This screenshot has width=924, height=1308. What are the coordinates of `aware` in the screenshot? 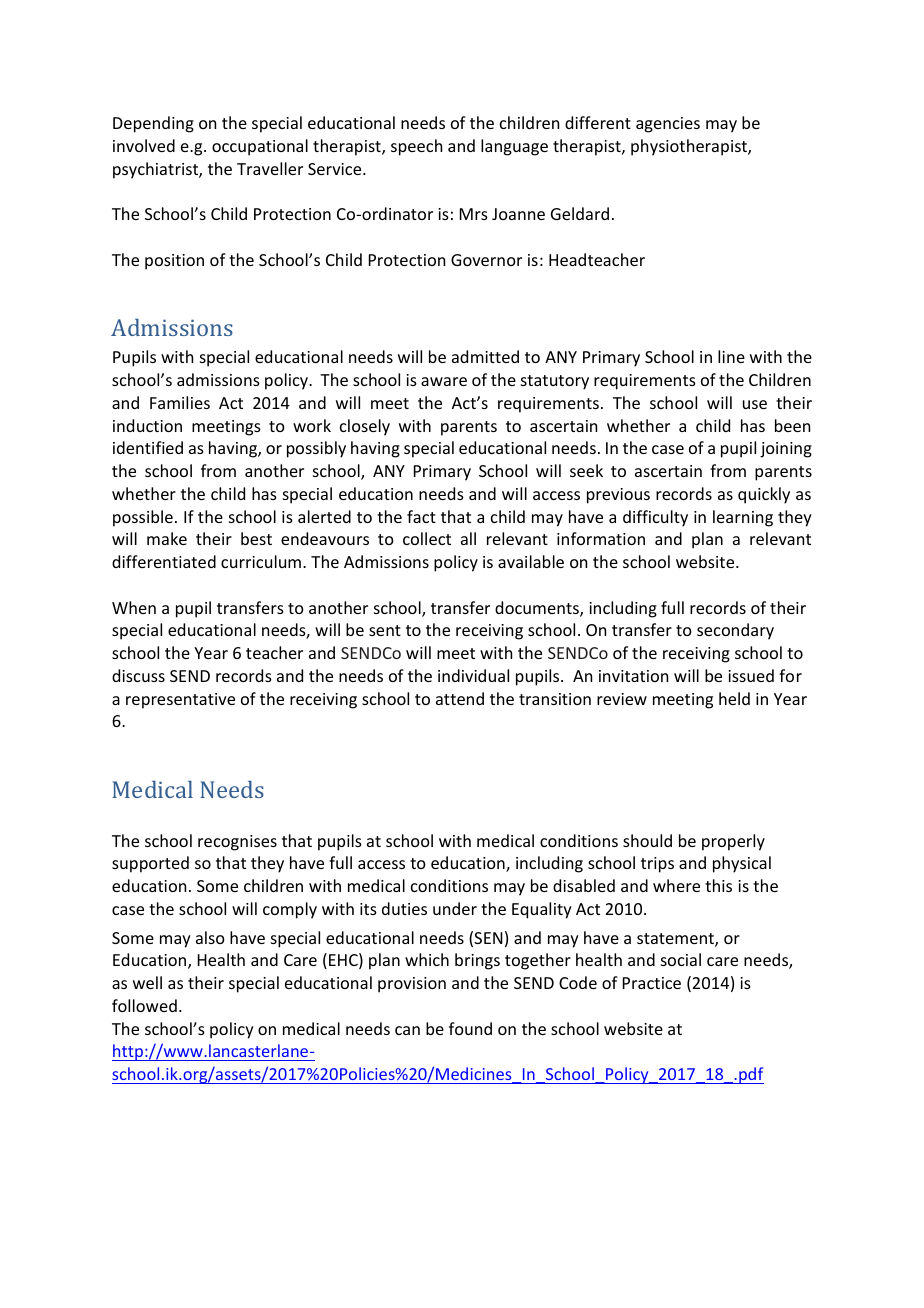 It's located at (444, 381).
